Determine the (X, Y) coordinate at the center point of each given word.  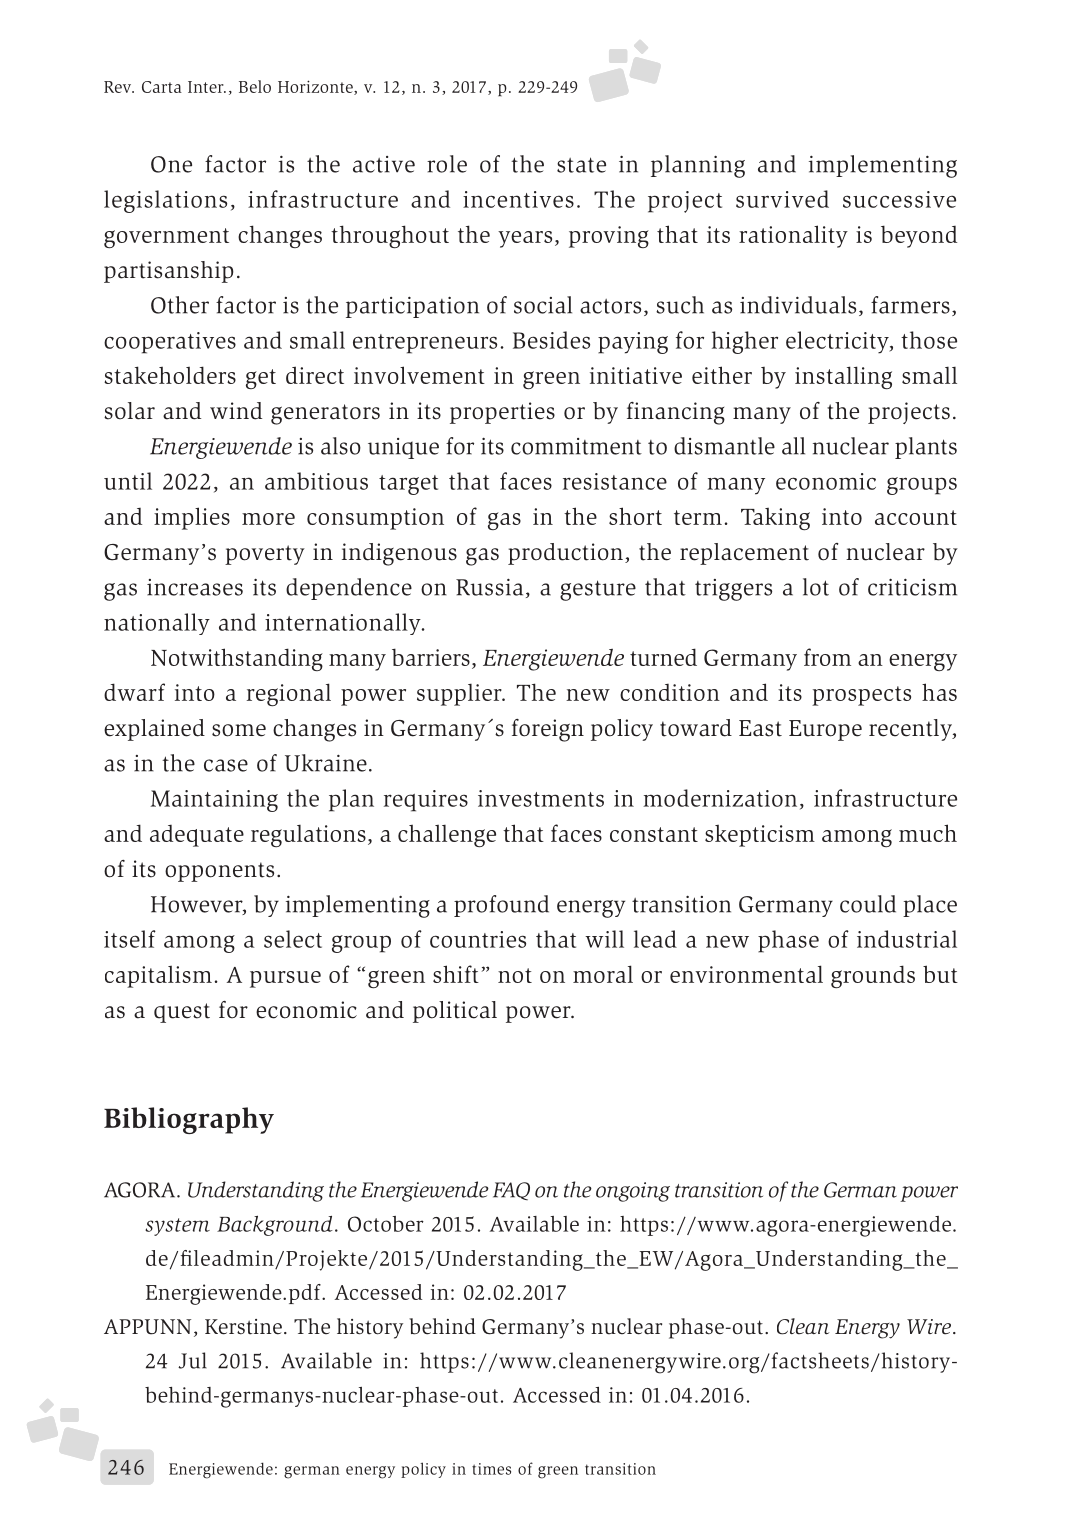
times (491, 1469)
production (565, 554)
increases (195, 587)
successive (899, 199)
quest (182, 1013)
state (581, 165)
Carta (162, 87)
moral (603, 974)
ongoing (633, 1192)
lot (816, 587)
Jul (192, 1360)
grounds (873, 977)
